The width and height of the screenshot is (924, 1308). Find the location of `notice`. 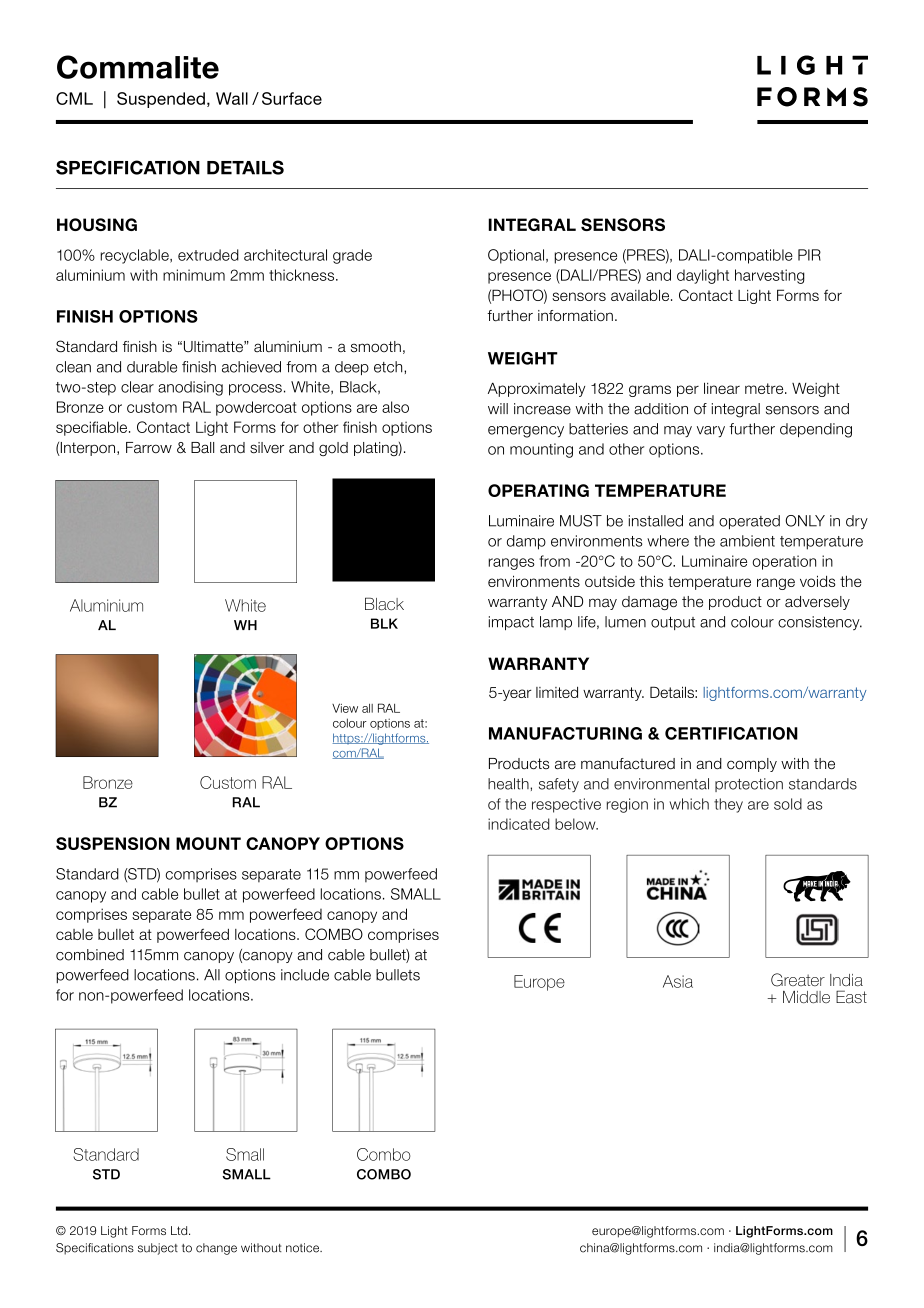

notice is located at coordinates (303, 1248).
